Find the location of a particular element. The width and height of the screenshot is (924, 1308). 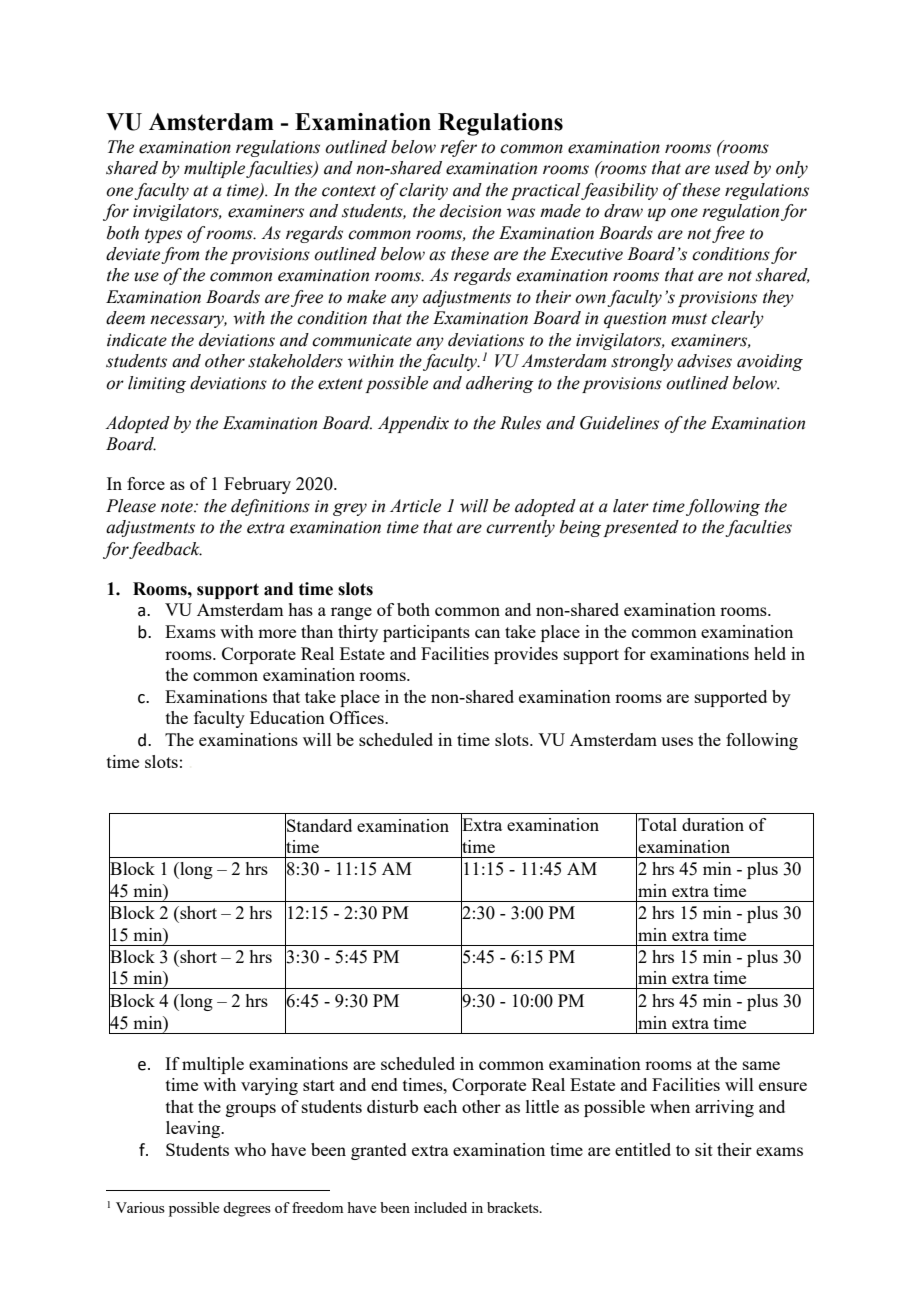

types is located at coordinates (163, 236).
